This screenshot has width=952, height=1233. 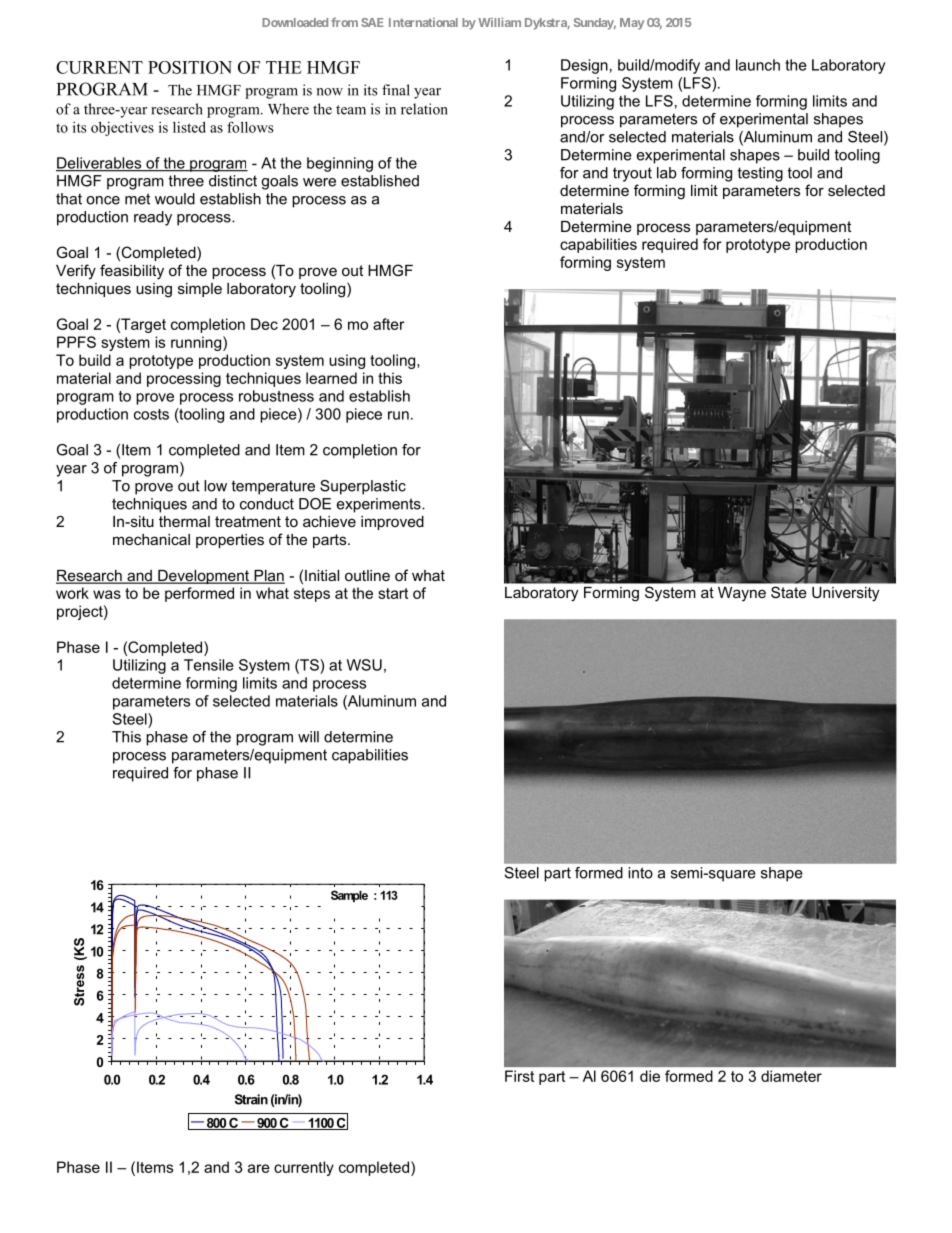 I want to click on mechanical, so click(x=151, y=539).
